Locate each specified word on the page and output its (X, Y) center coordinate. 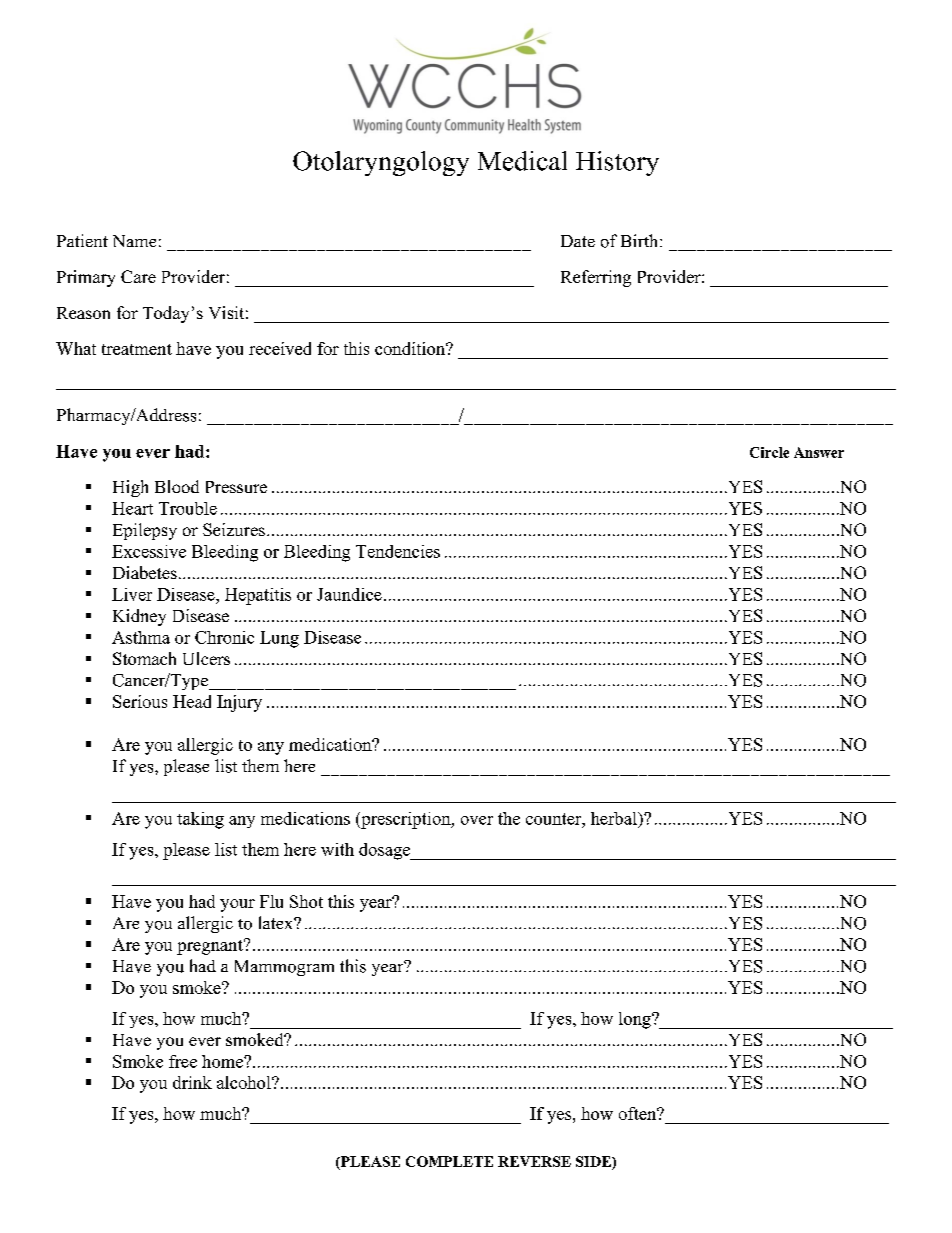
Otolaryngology (381, 163)
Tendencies (398, 551)
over (477, 820)
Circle (769, 452)
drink (192, 1082)
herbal (615, 818)
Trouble (188, 508)
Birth (641, 240)
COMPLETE (449, 1161)
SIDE (594, 1163)
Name (134, 241)
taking (200, 820)
